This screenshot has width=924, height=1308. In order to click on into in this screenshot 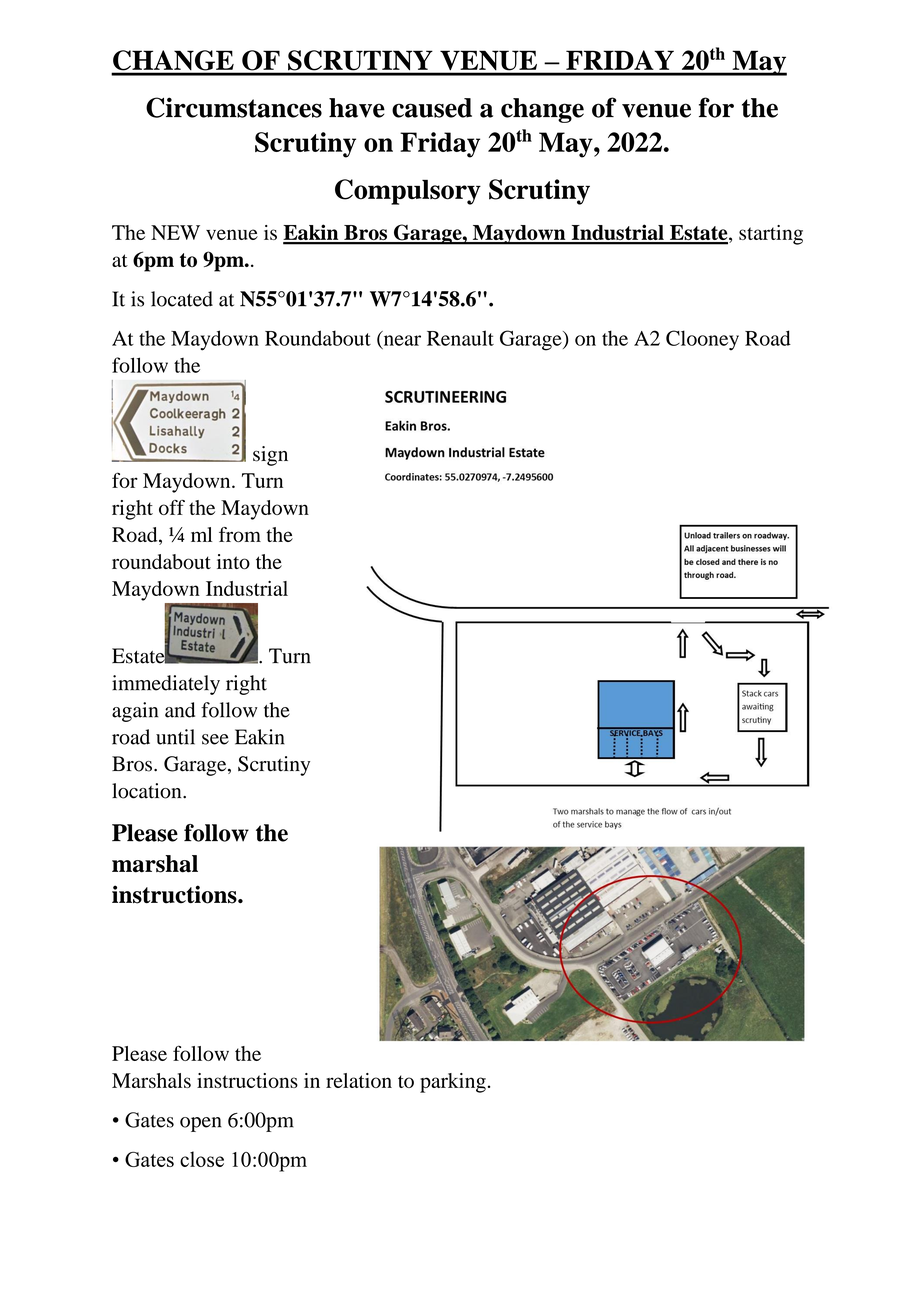, I will do `click(233, 562)`.
